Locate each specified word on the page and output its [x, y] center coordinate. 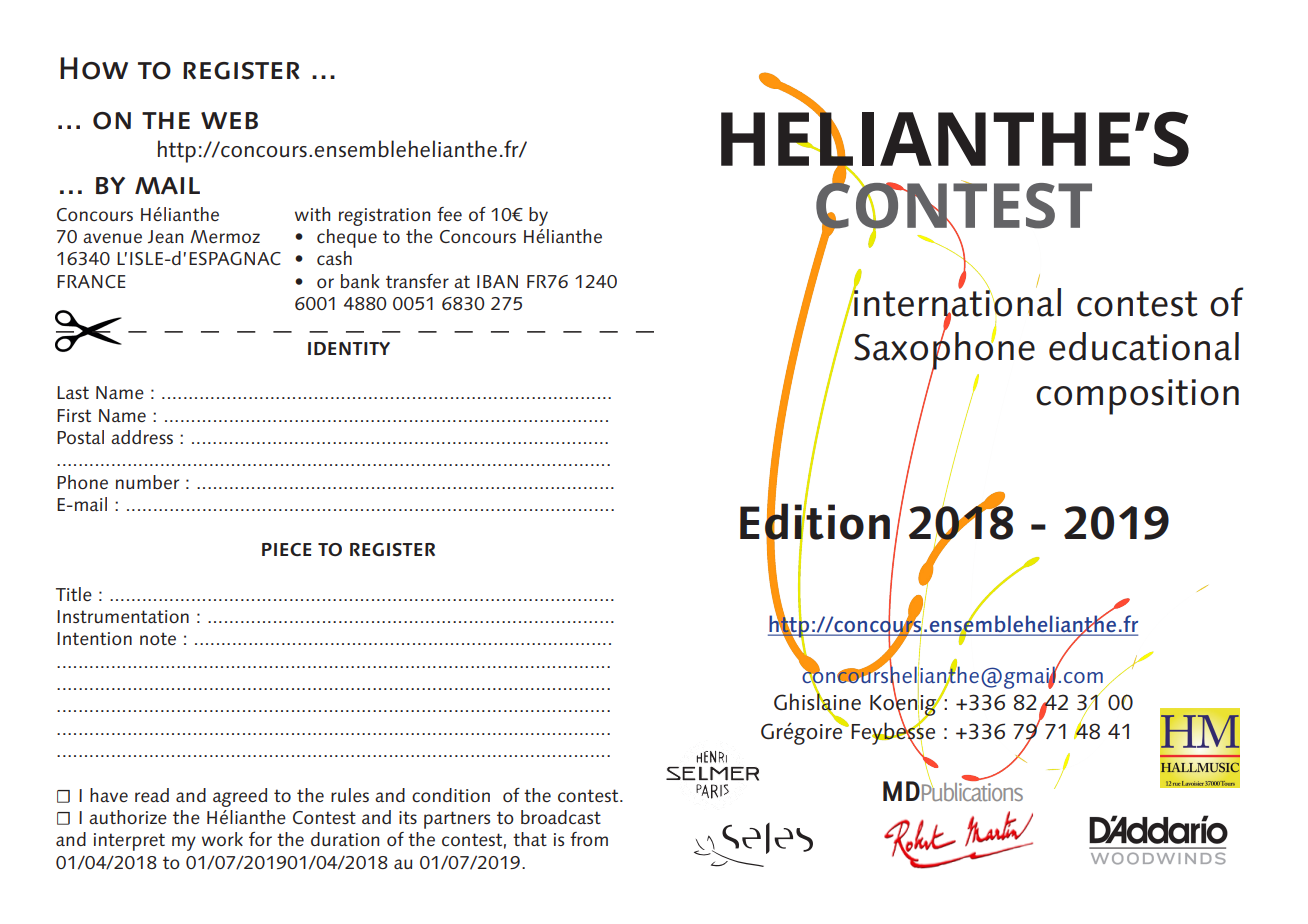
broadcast [561, 817]
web [229, 120]
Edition [815, 521]
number [147, 482]
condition [451, 795]
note [158, 638]
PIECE [286, 549]
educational [1144, 346]
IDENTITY [349, 348]
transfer [417, 281]
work [222, 839]
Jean [165, 236]
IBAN [497, 281]
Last [73, 392]
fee [449, 214]
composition [1137, 397]
